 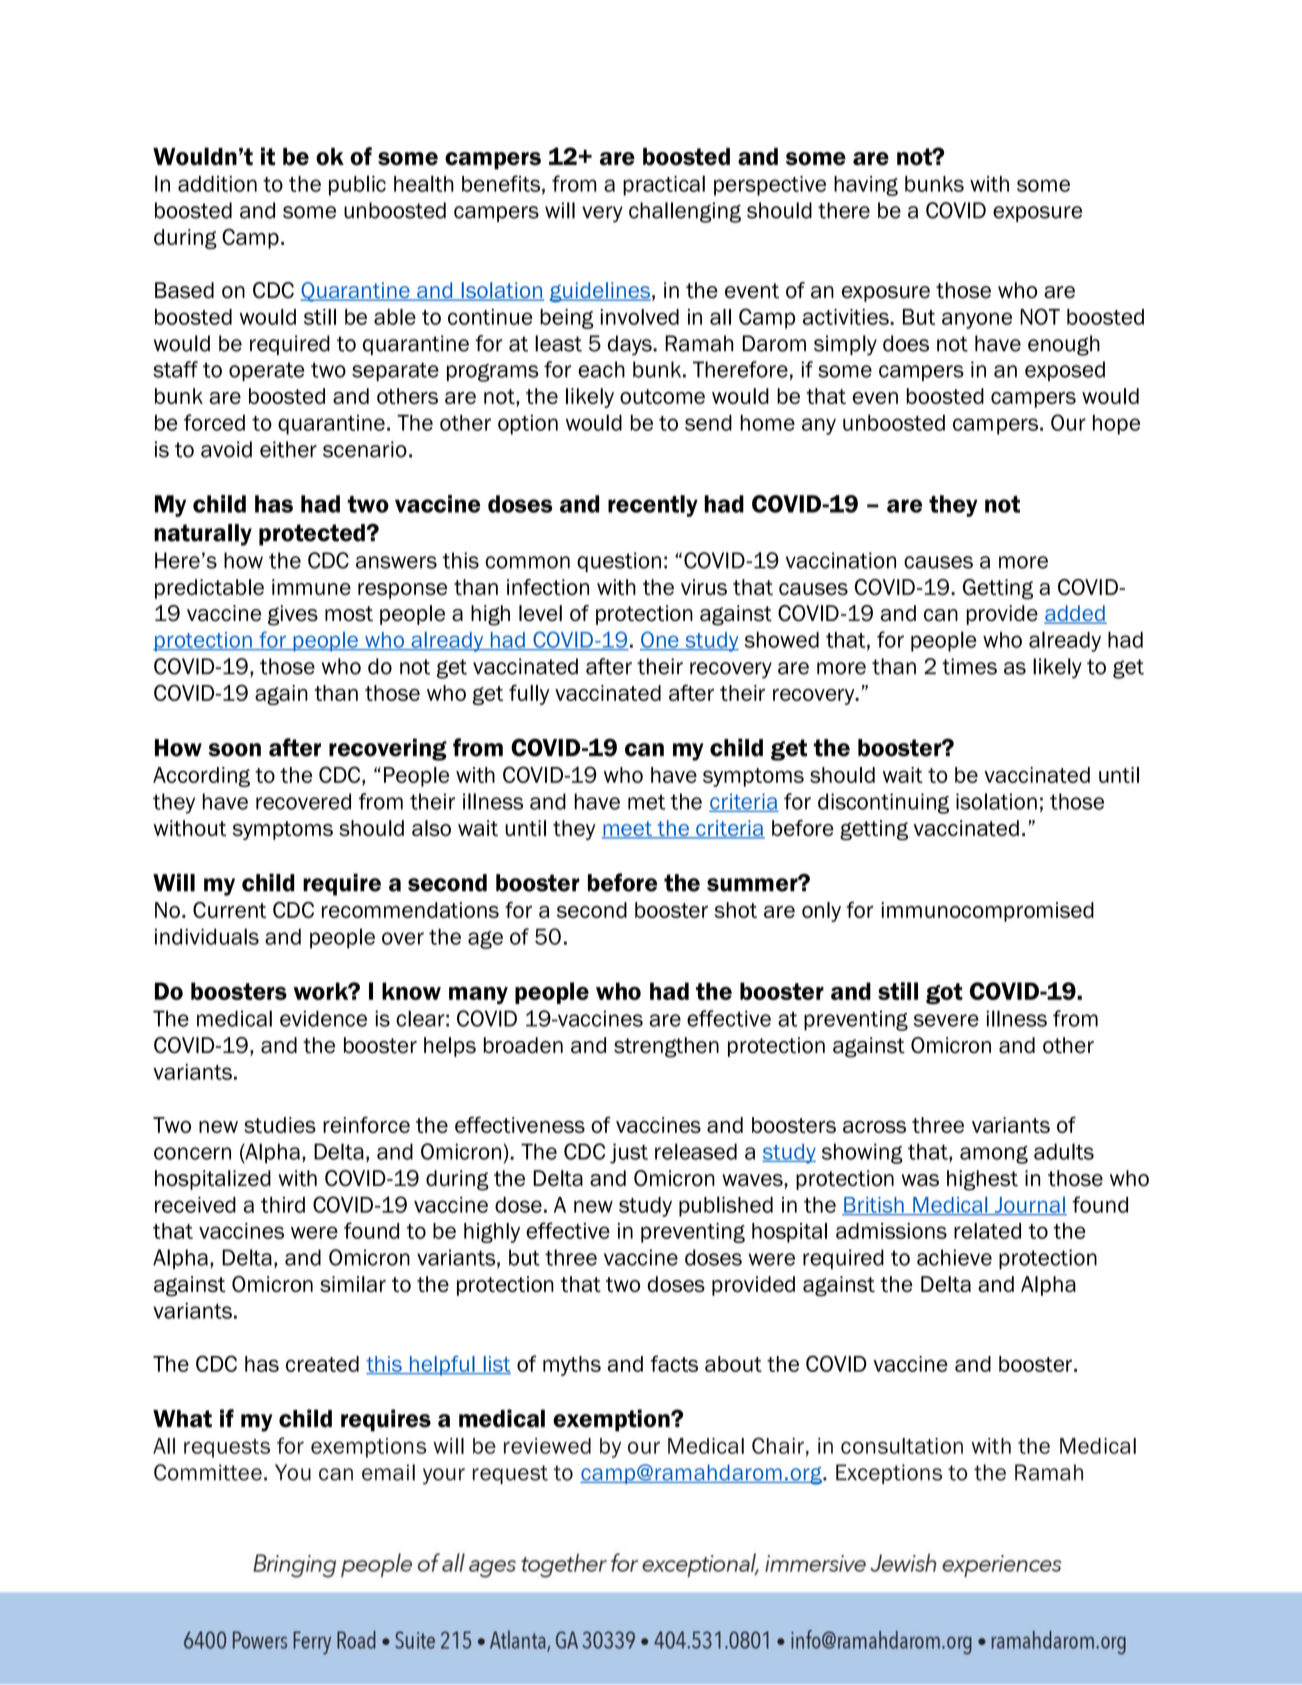 I want to click on reviewed, so click(x=547, y=1446).
